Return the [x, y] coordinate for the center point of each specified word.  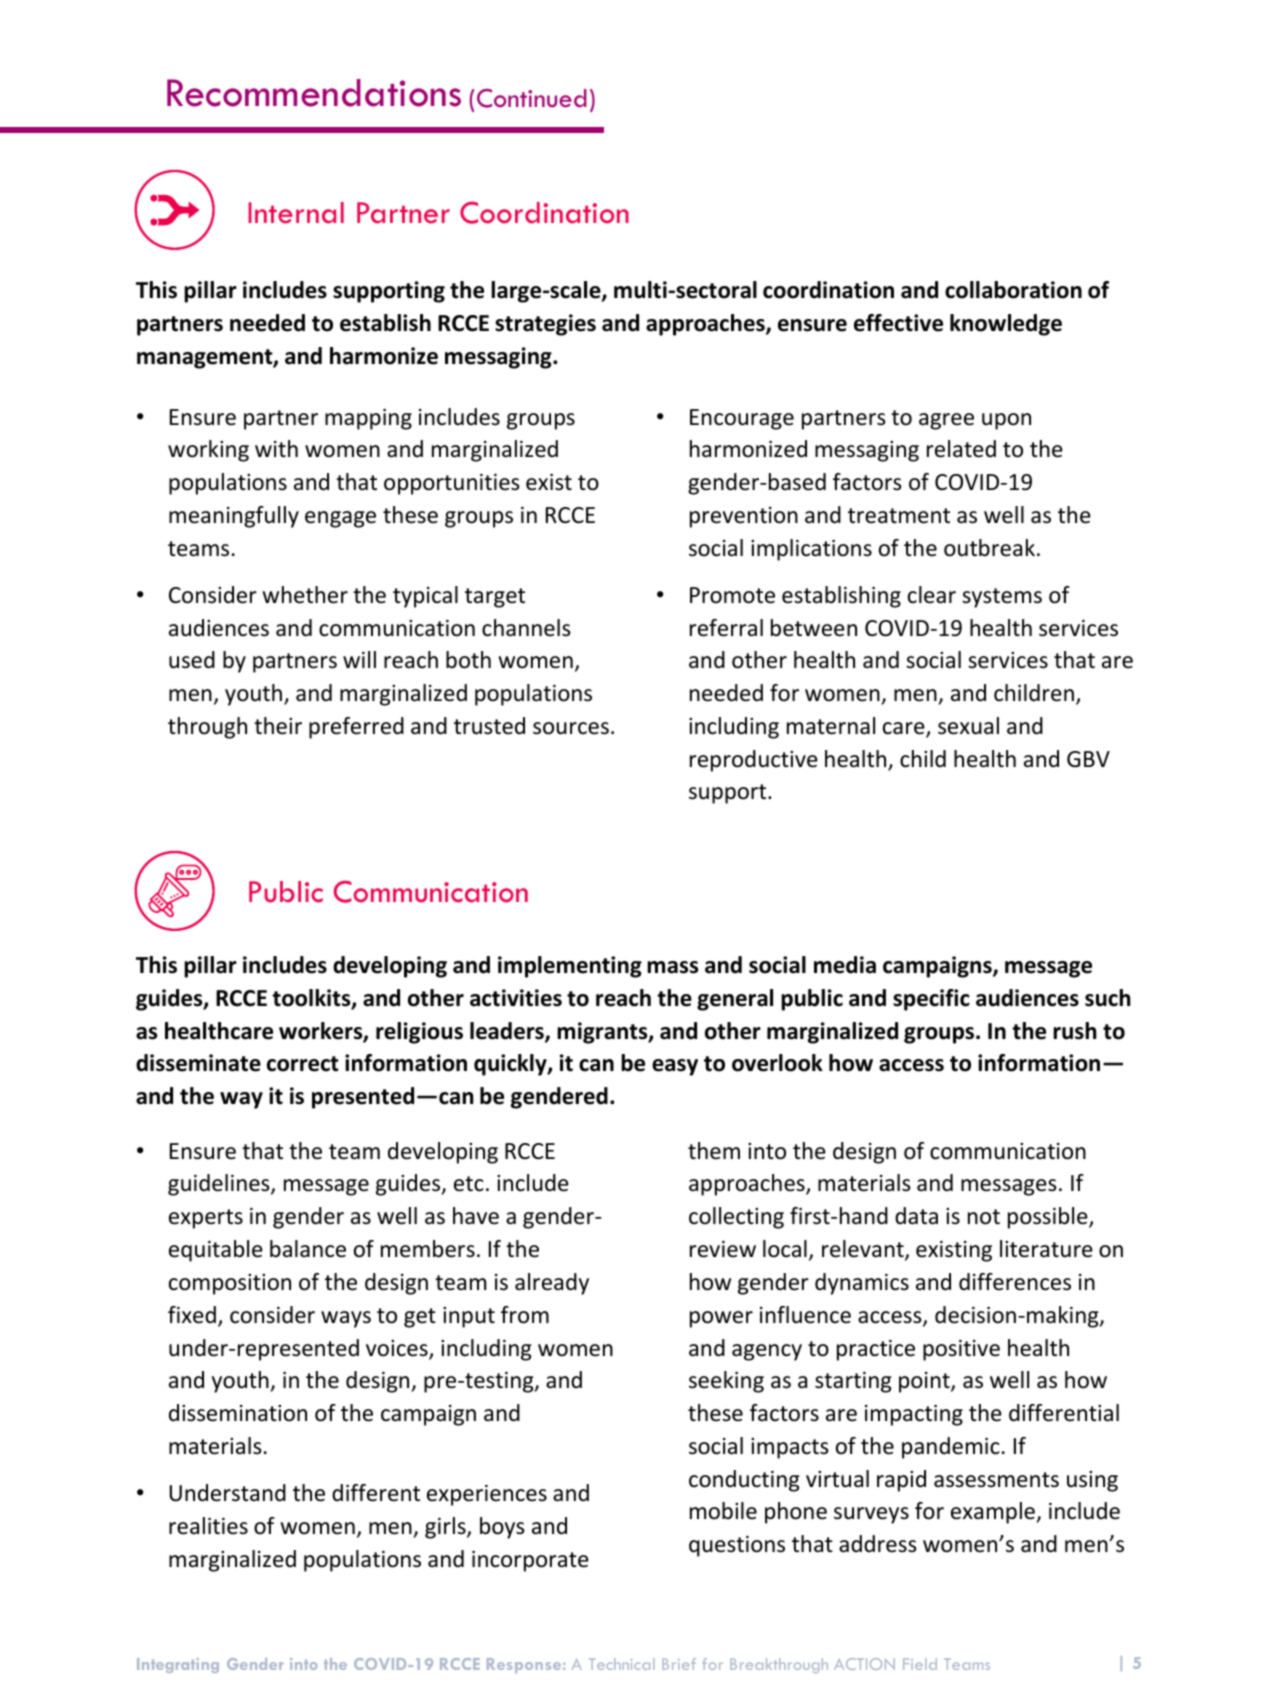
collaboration [1013, 290]
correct [303, 1064]
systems [1002, 598]
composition [230, 1284]
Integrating [178, 1665]
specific [931, 1000]
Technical [621, 1664]
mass [672, 967]
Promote [732, 595]
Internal [296, 213]
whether [305, 595]
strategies [545, 325]
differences [1015, 1282]
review [723, 1249]
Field [920, 1664]
